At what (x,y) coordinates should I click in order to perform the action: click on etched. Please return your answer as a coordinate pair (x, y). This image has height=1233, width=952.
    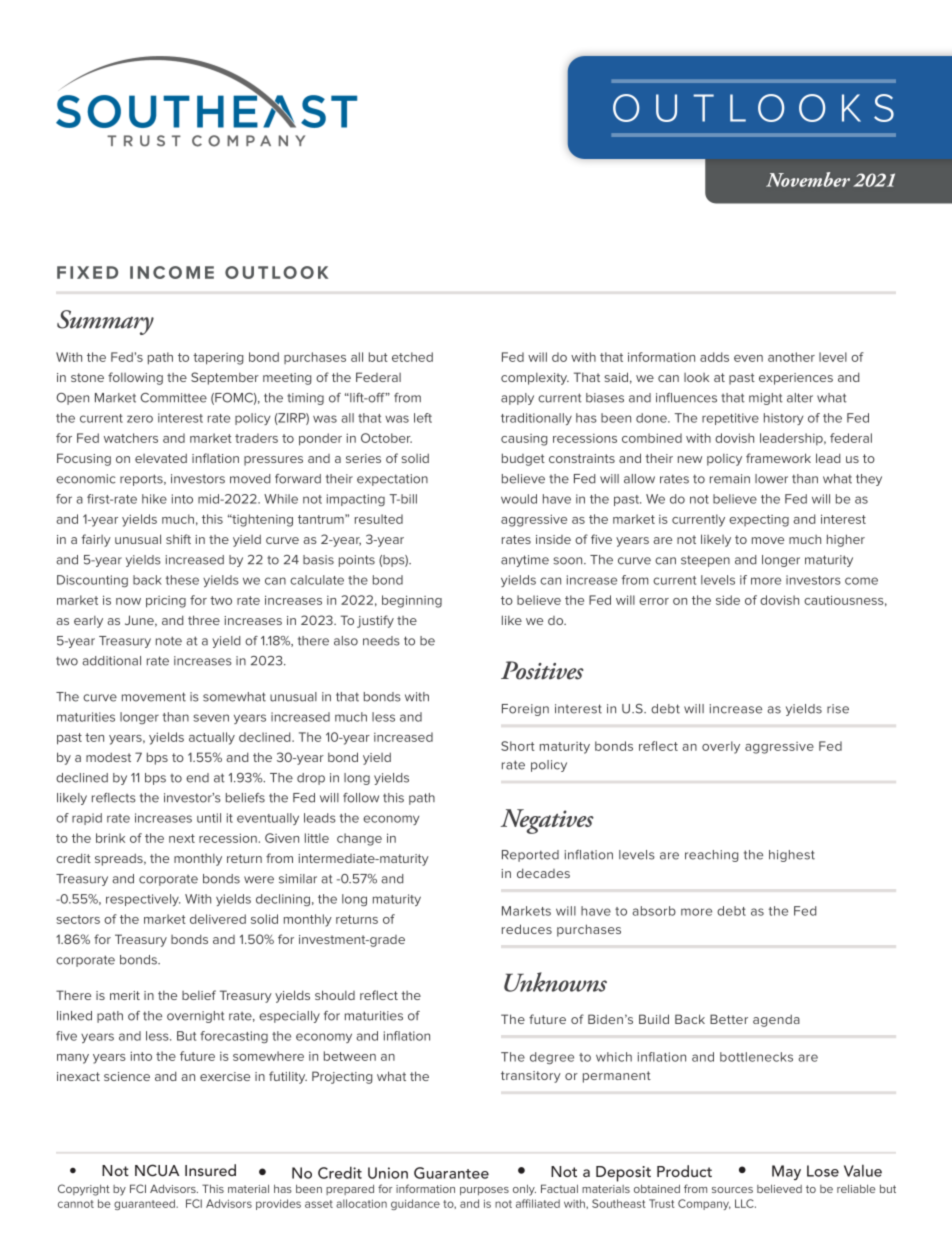
    Looking at the image, I should click on (412, 357).
